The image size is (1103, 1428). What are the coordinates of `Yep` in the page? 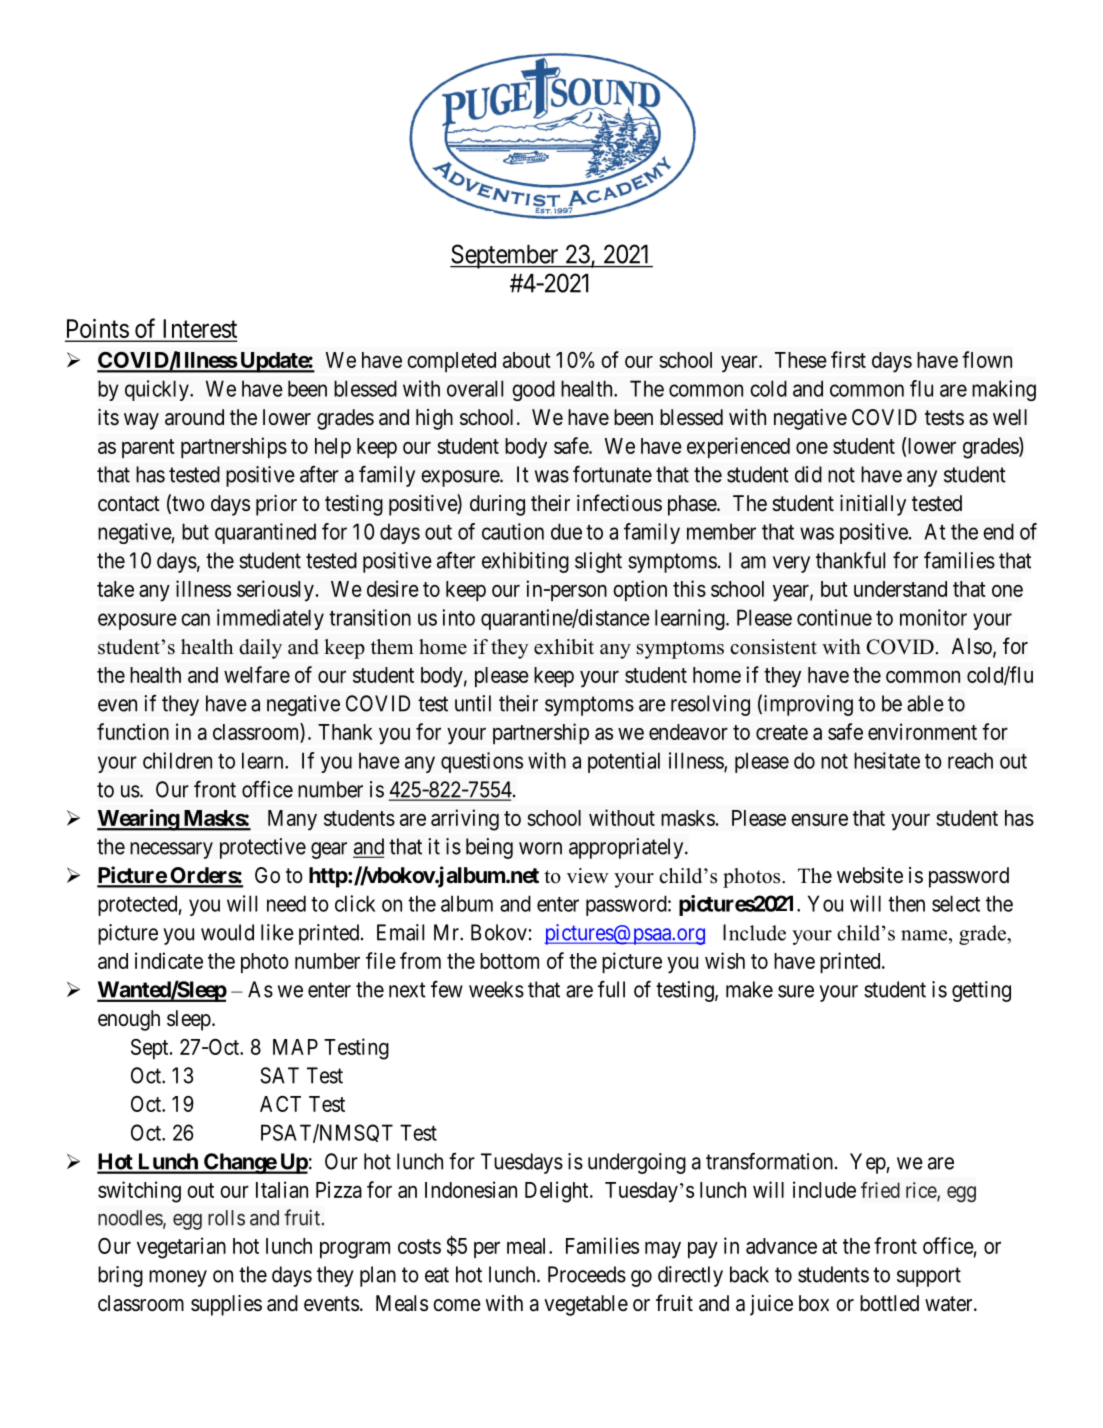 It's located at (868, 1163).
